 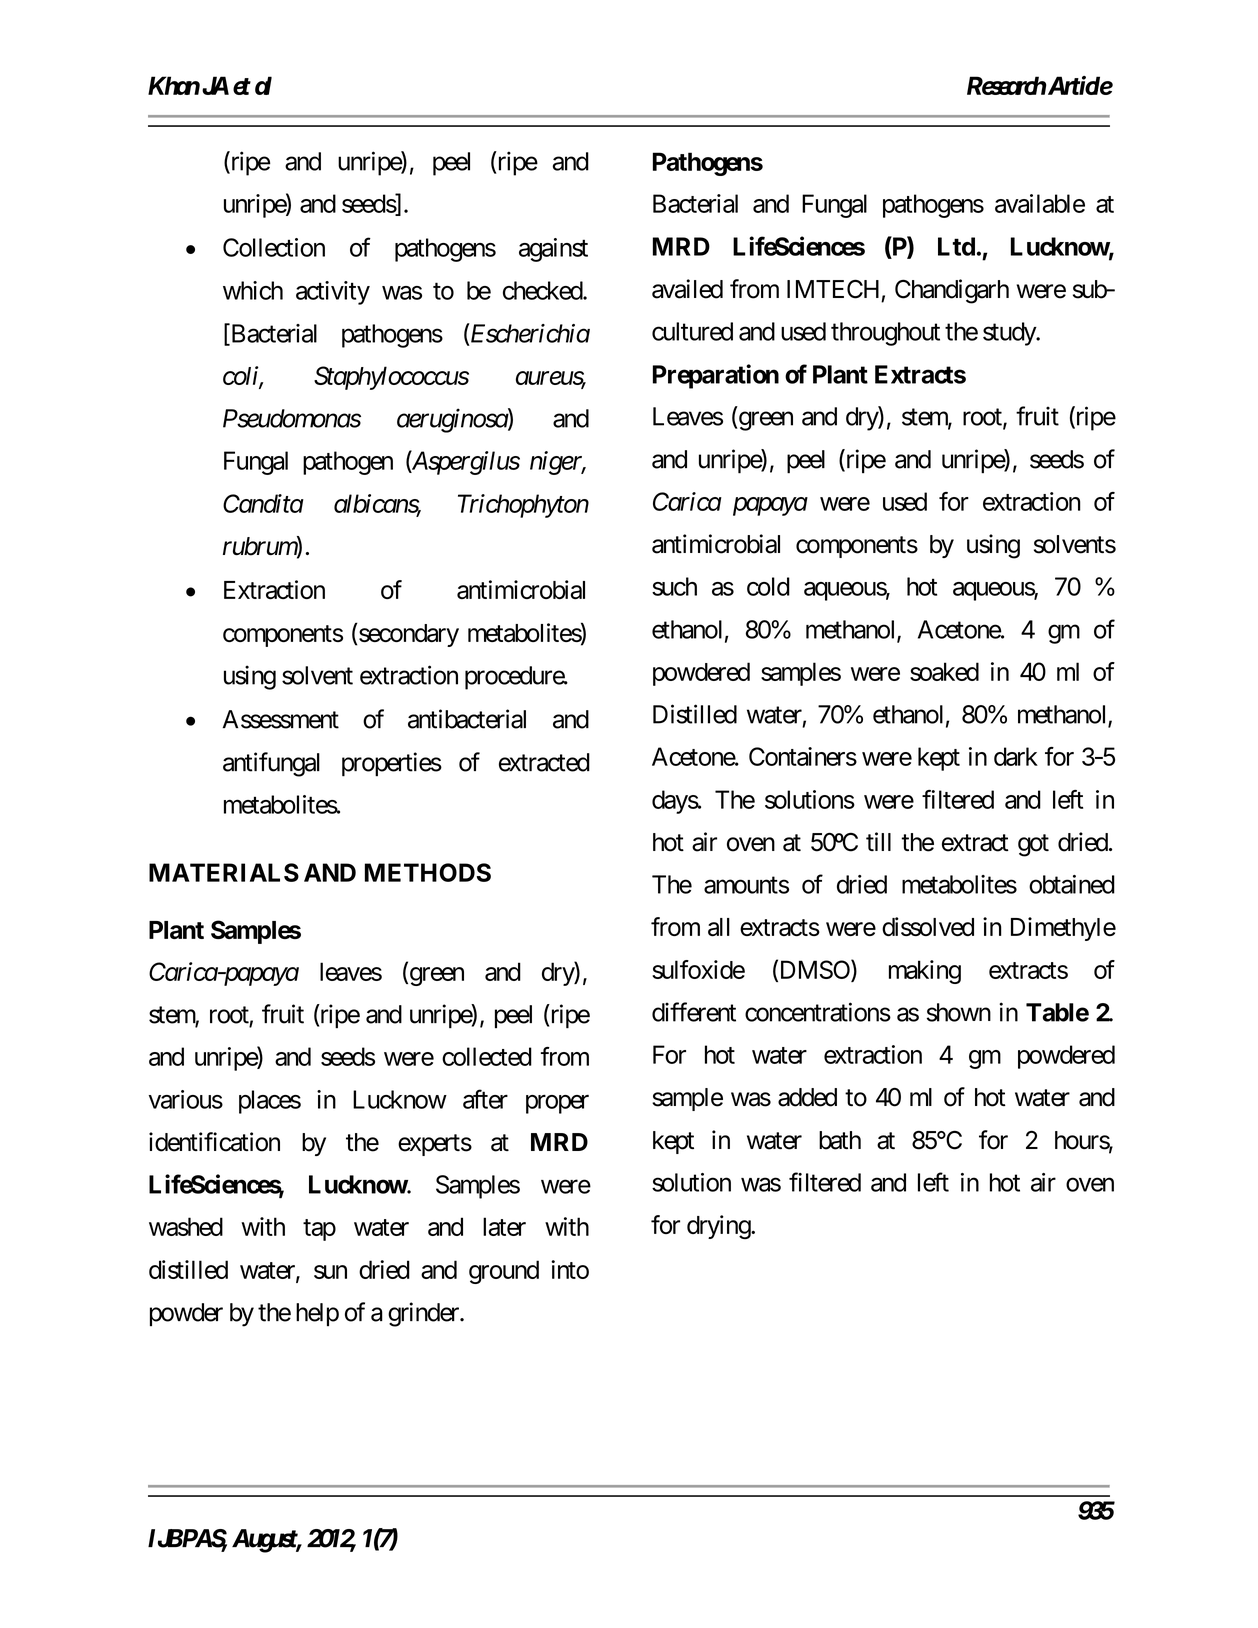 What do you see at coordinates (928, 926) in the screenshot?
I see `dissolved` at bounding box center [928, 926].
